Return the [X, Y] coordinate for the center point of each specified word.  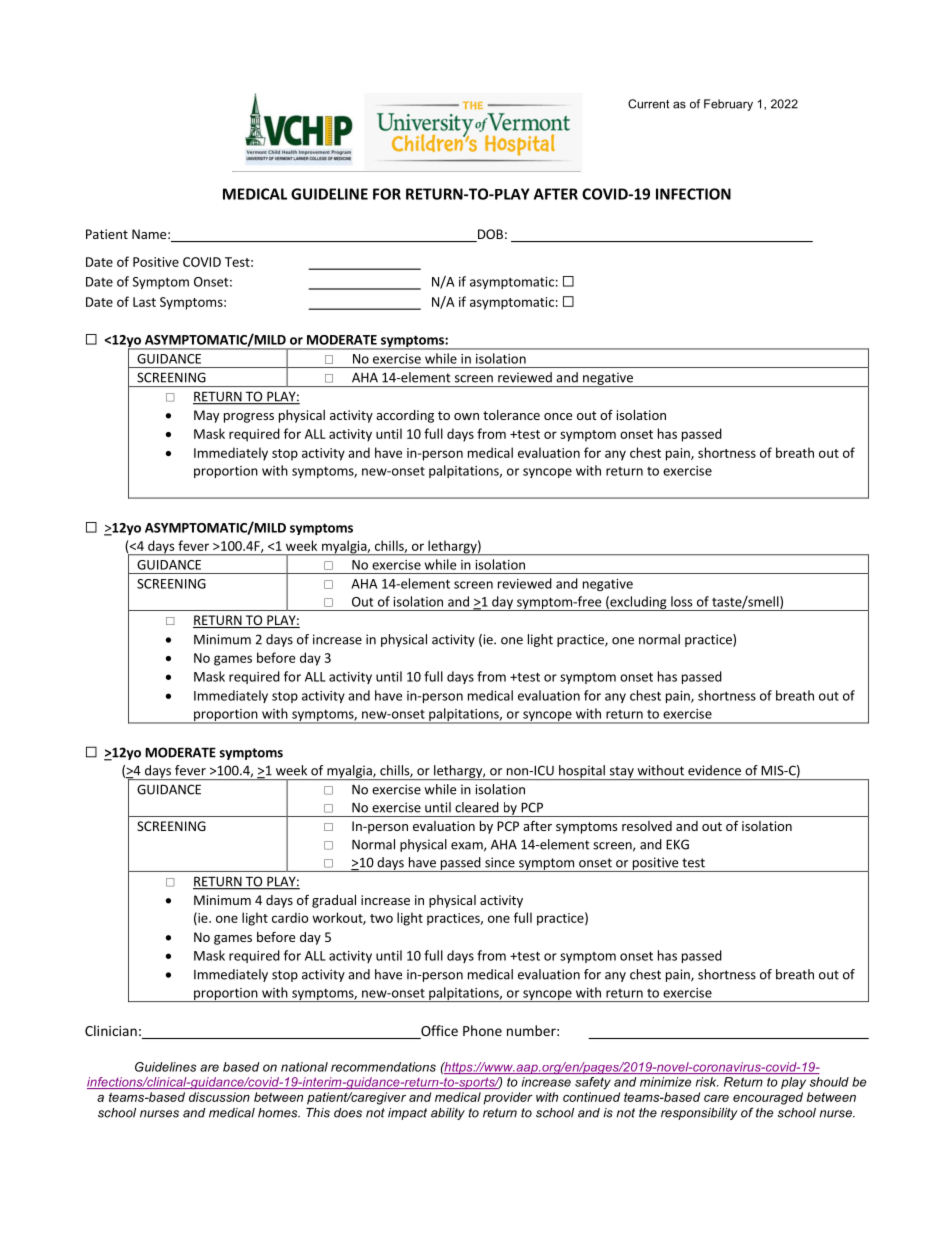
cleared [477, 807]
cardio [290, 917]
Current [648, 104]
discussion [219, 1097]
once [558, 416]
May [206, 416]
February [728, 105]
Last [144, 302]
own [466, 416]
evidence [714, 770]
